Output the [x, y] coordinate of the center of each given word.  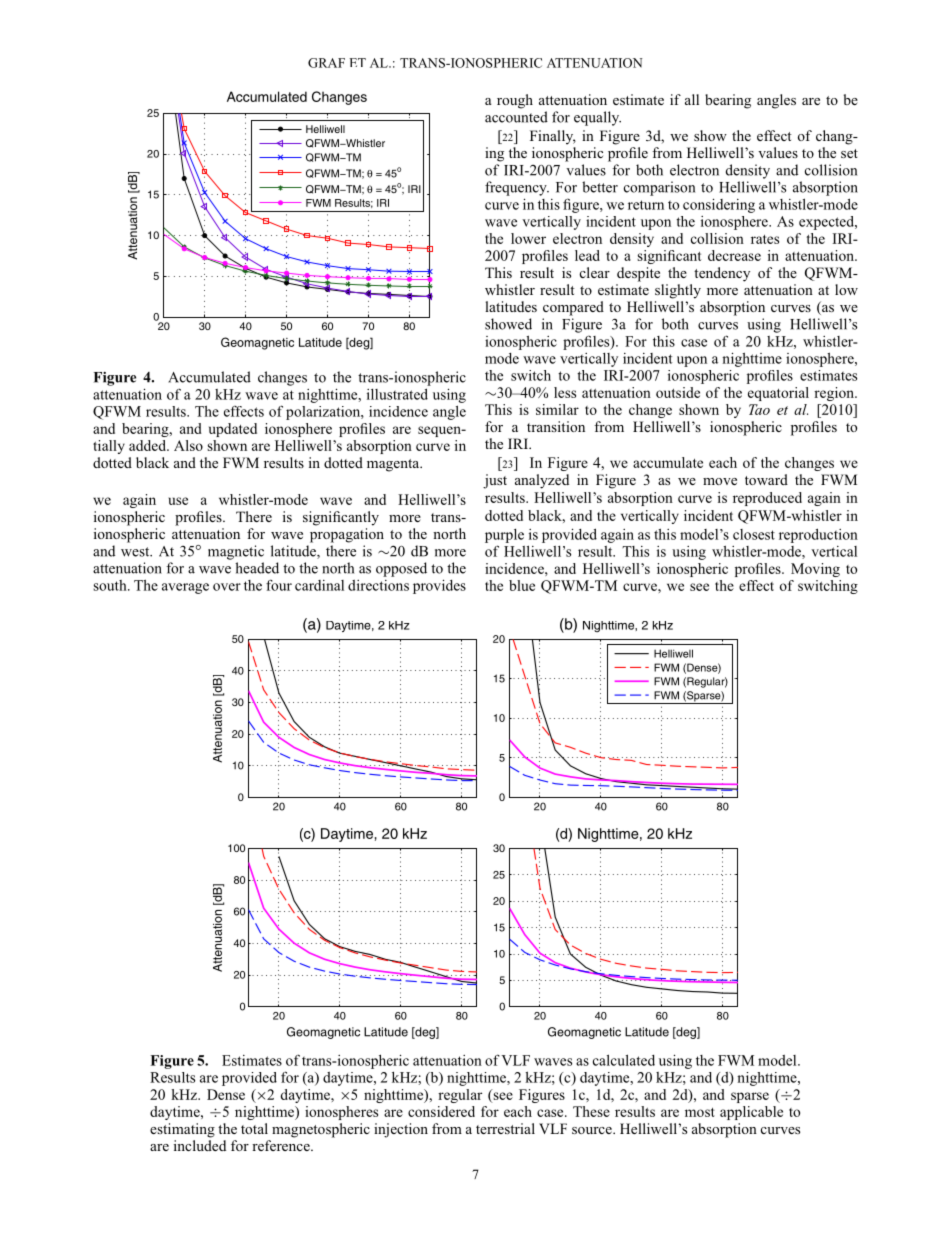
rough [515, 101]
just [495, 481]
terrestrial [505, 1128]
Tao [759, 409]
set [849, 153]
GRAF [326, 63]
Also [188, 445]
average [185, 588]
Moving [815, 570]
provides [439, 586]
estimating [182, 1130]
